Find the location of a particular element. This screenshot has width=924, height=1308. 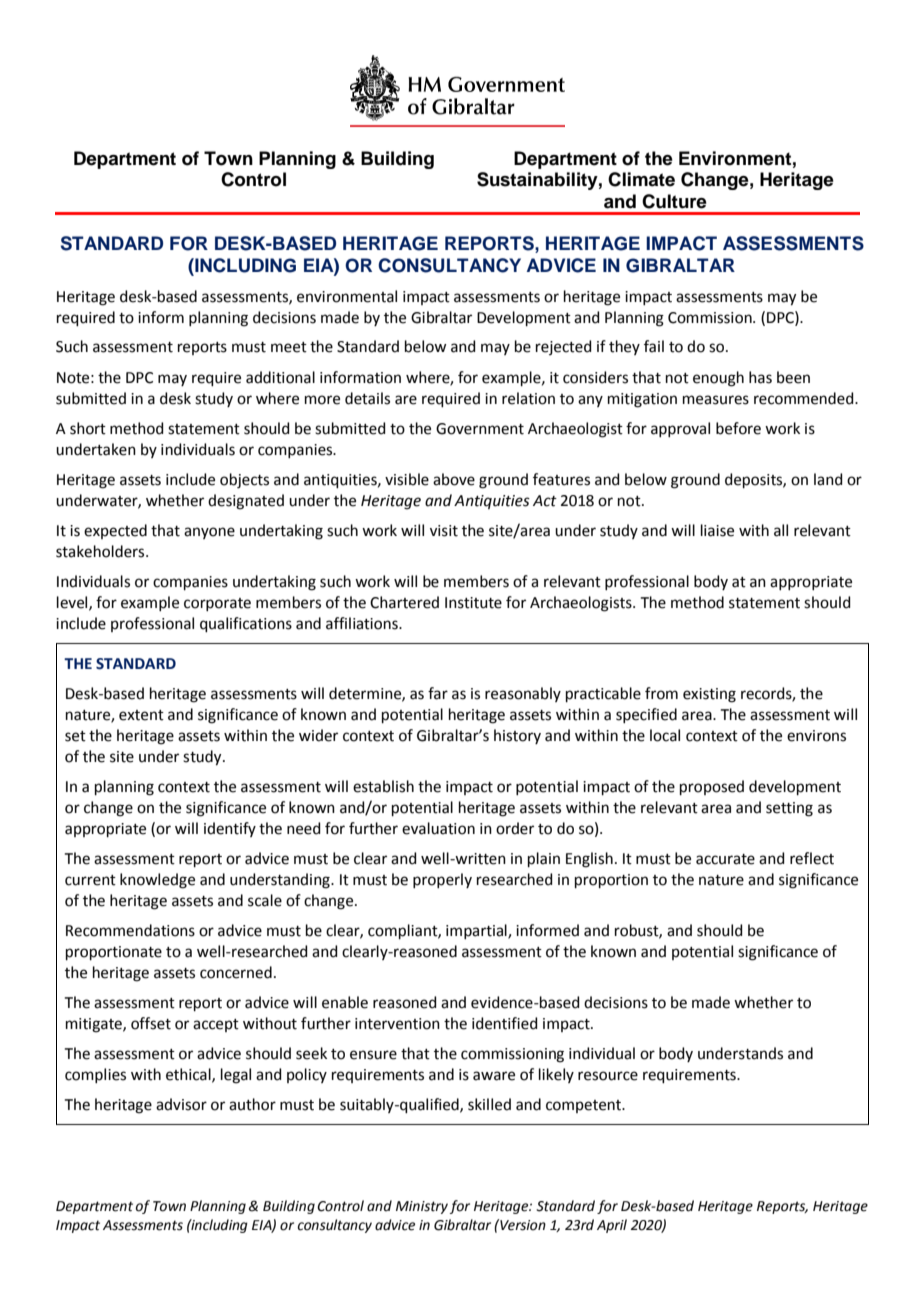

above is located at coordinates (454, 479).
